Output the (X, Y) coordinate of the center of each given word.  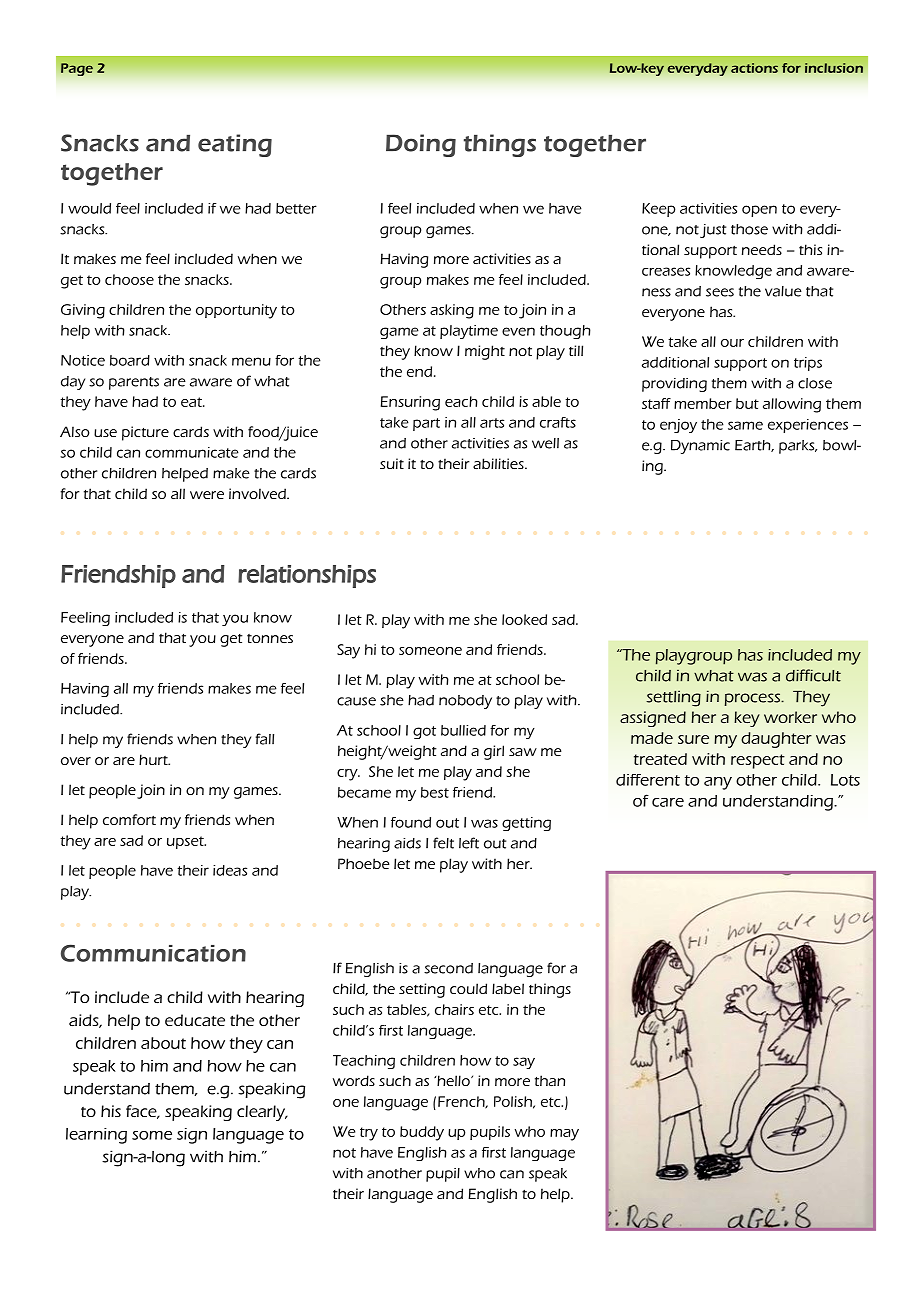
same (745, 425)
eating (235, 145)
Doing (421, 145)
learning (96, 1136)
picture (145, 433)
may (564, 1135)
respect (758, 761)
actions (754, 68)
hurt (154, 759)
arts (492, 423)
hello (453, 1080)
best (435, 792)
